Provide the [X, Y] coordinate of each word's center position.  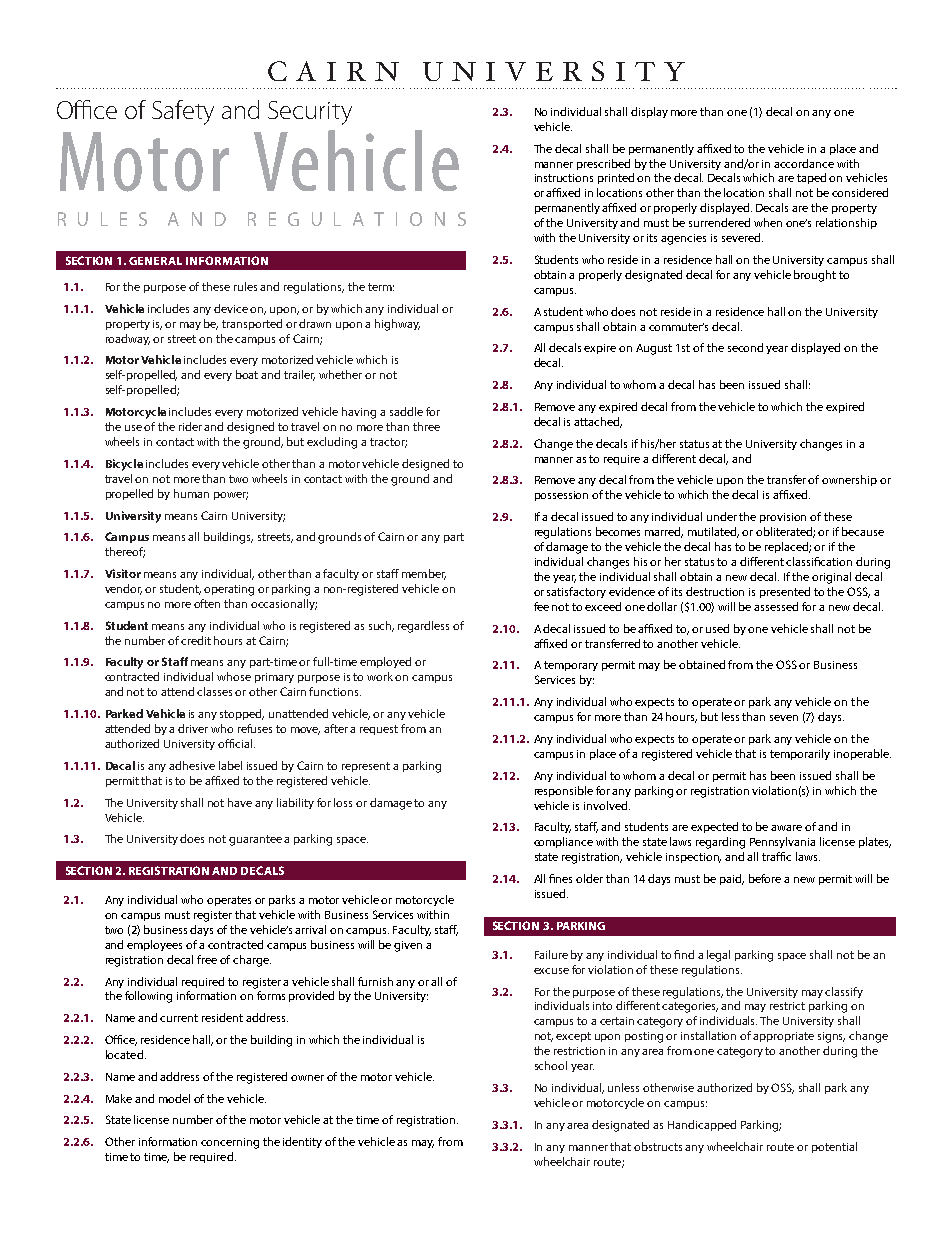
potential [834, 1147]
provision [783, 518]
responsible [564, 791]
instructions [564, 178]
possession [561, 496]
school [551, 1065]
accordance [804, 163]
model [174, 1098]
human [191, 493]
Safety [183, 112]
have [240, 802]
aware [786, 828]
